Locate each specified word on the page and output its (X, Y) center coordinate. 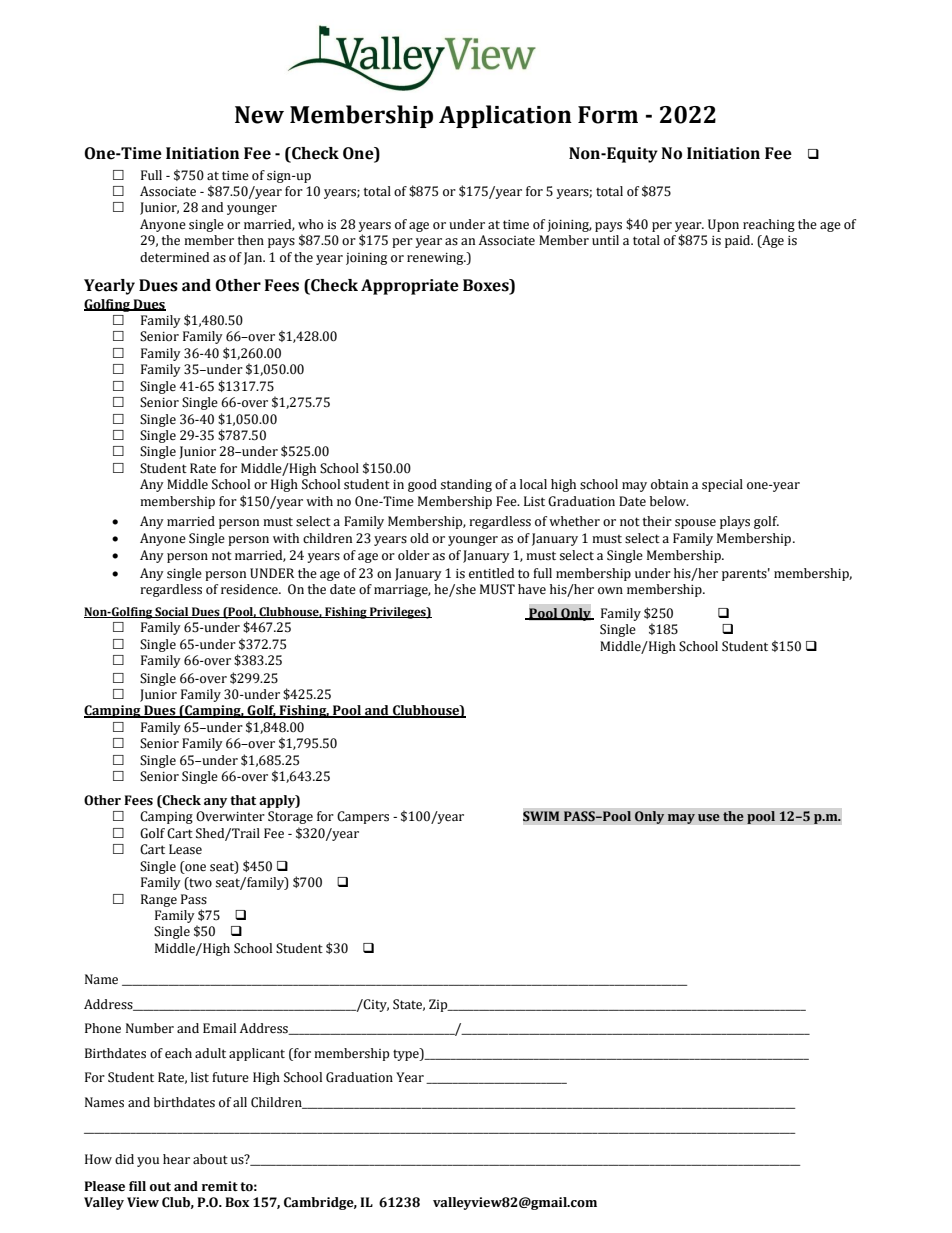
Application (505, 116)
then (251, 240)
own (610, 590)
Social (172, 612)
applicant (257, 1054)
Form (608, 115)
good (422, 485)
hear (176, 1159)
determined (174, 257)
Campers (363, 817)
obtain (669, 484)
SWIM (541, 816)
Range (159, 900)
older (414, 555)
